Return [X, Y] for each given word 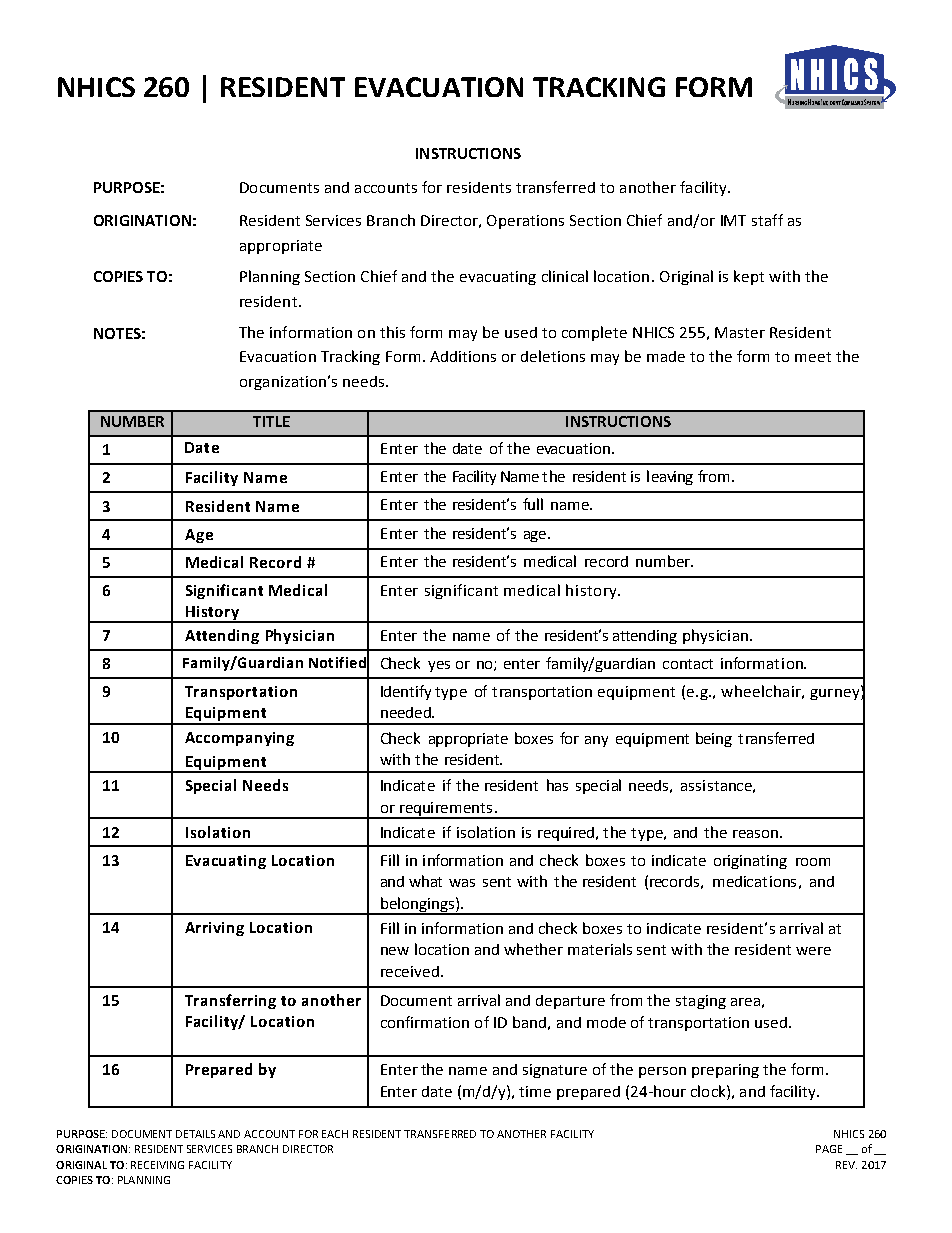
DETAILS [195, 1134]
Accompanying [239, 739]
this [392, 332]
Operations [525, 222]
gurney [836, 694]
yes [439, 666]
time [535, 1091]
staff [767, 220]
